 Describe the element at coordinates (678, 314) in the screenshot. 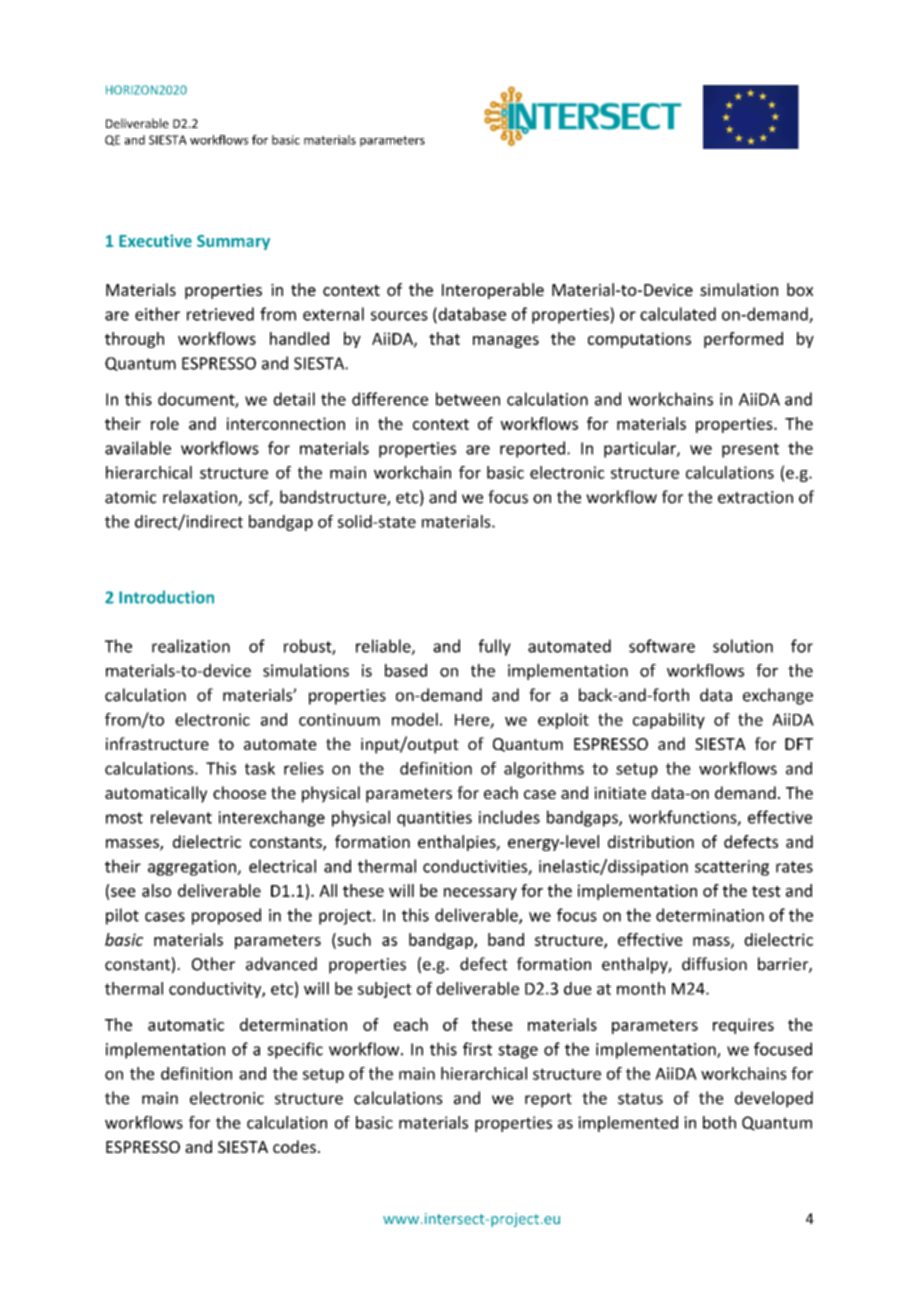

I see `calculated` at that location.
